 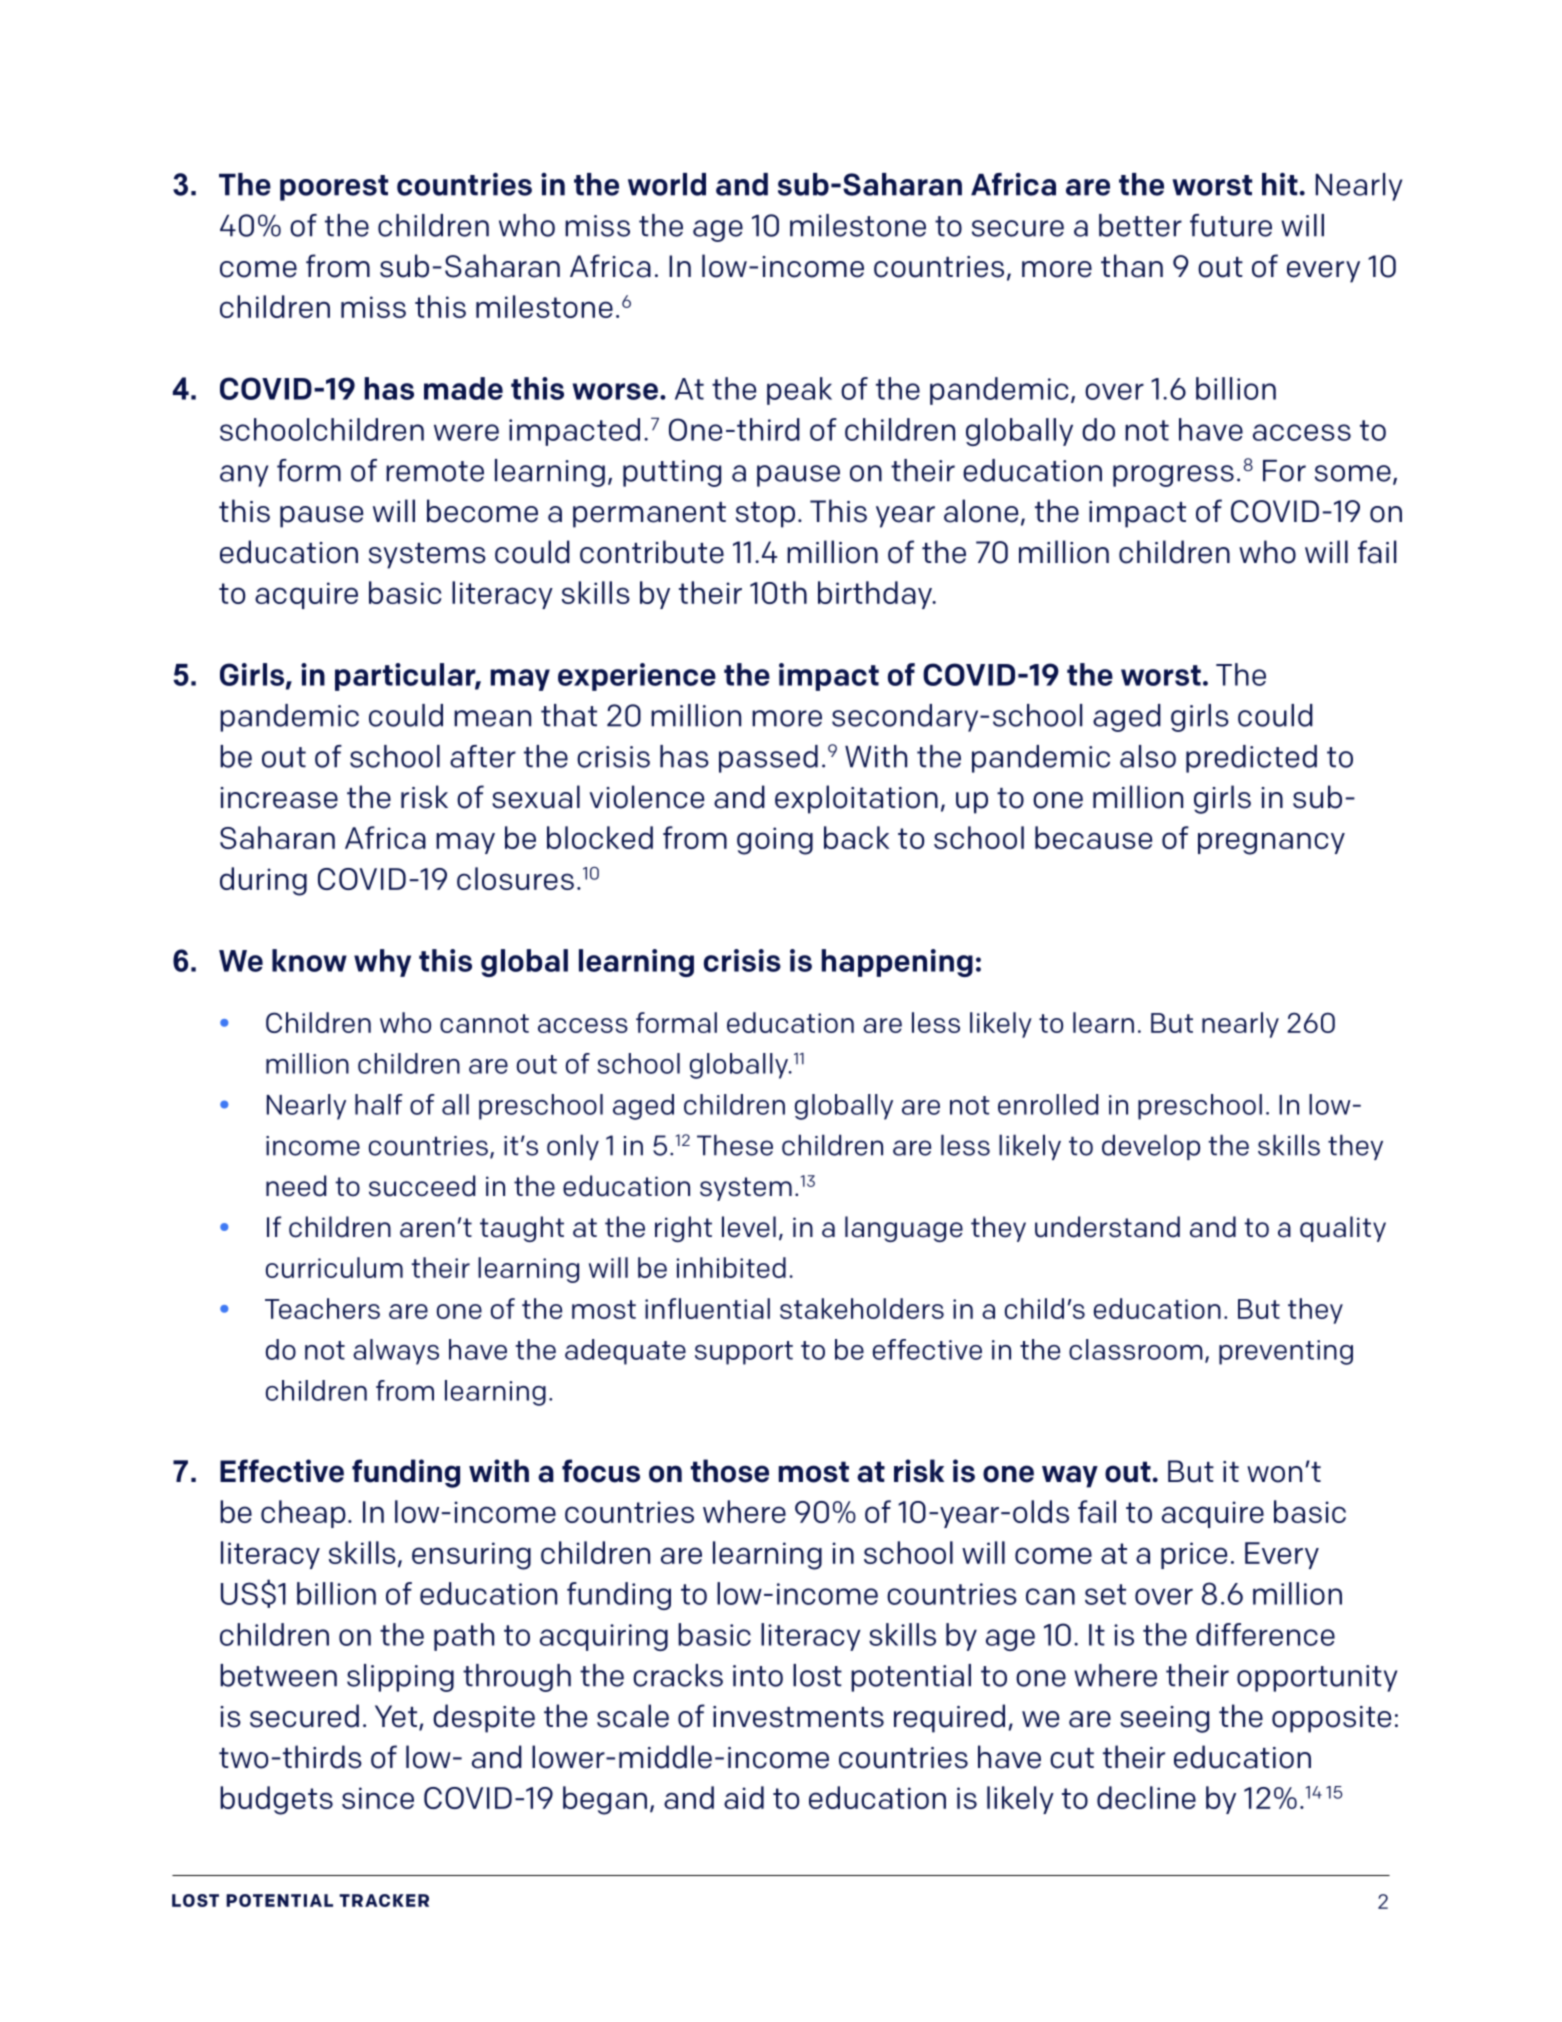 I want to click on poorest, so click(x=334, y=188).
